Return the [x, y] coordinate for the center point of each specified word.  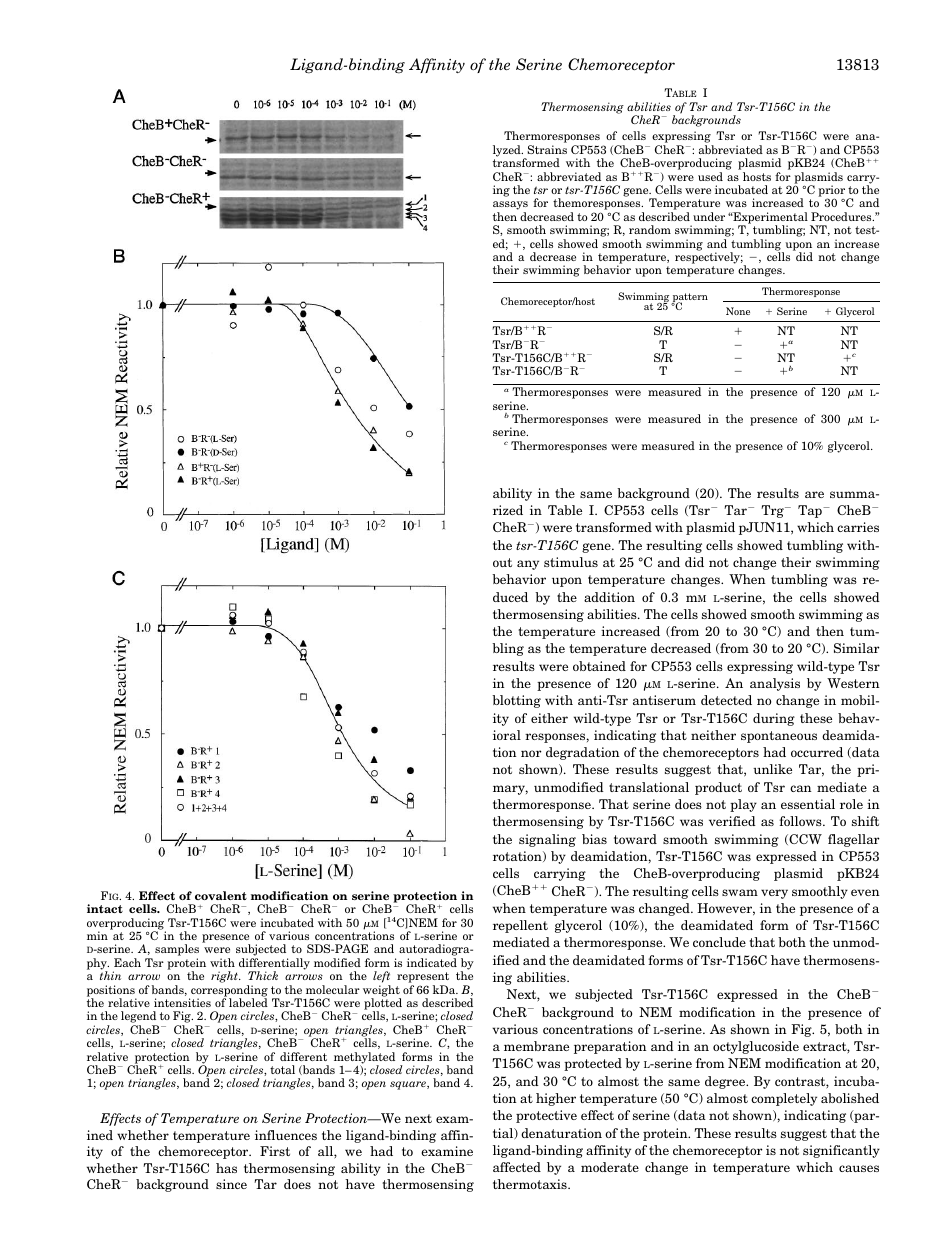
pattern [689, 299]
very [774, 894]
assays [510, 207]
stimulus [571, 562]
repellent [520, 926]
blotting [516, 701]
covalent [221, 895]
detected [726, 700]
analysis [775, 684]
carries [858, 527]
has [226, 1168]
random [650, 229]
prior [831, 192]
